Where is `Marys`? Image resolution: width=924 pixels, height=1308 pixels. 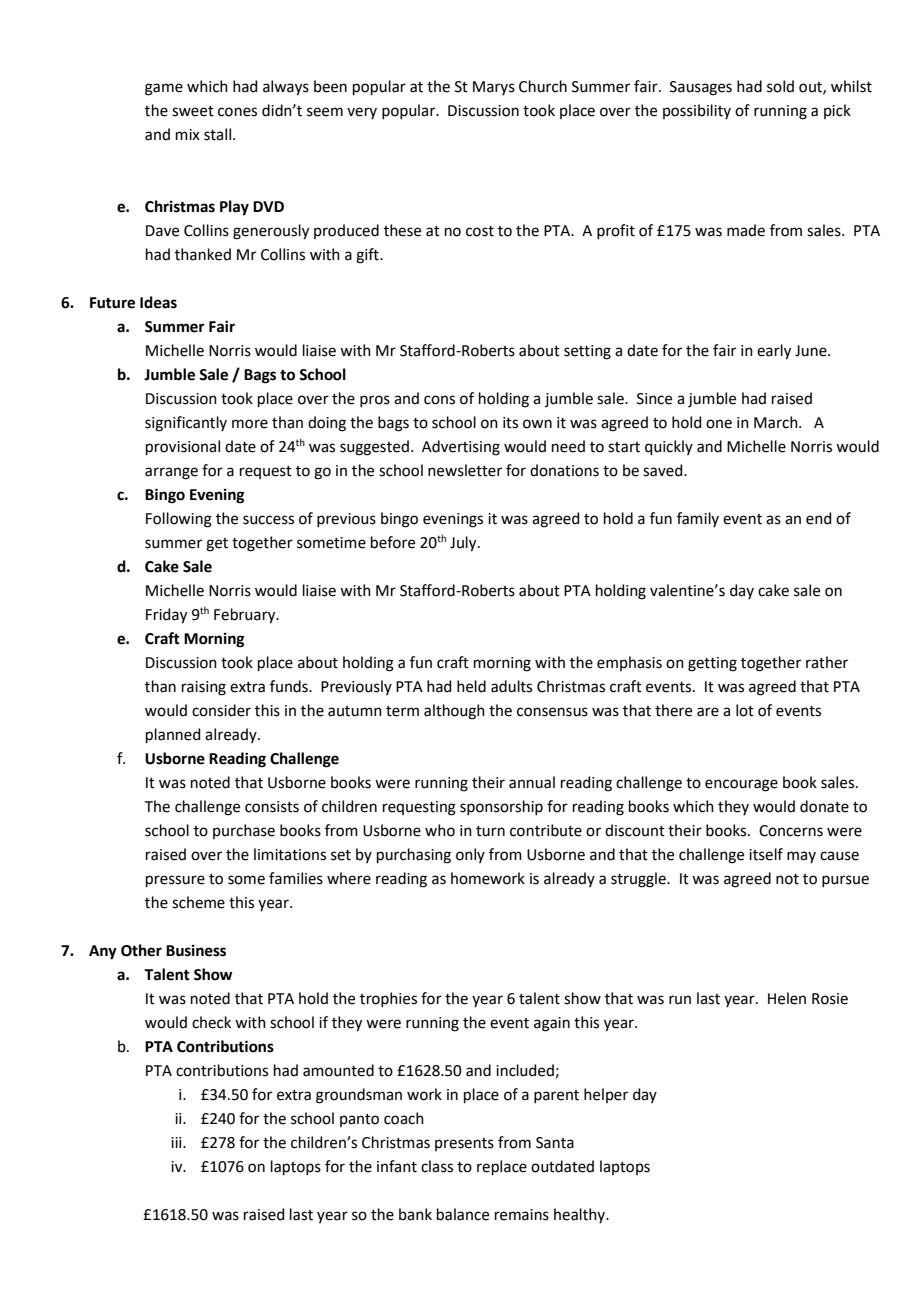
Marys is located at coordinates (494, 88).
